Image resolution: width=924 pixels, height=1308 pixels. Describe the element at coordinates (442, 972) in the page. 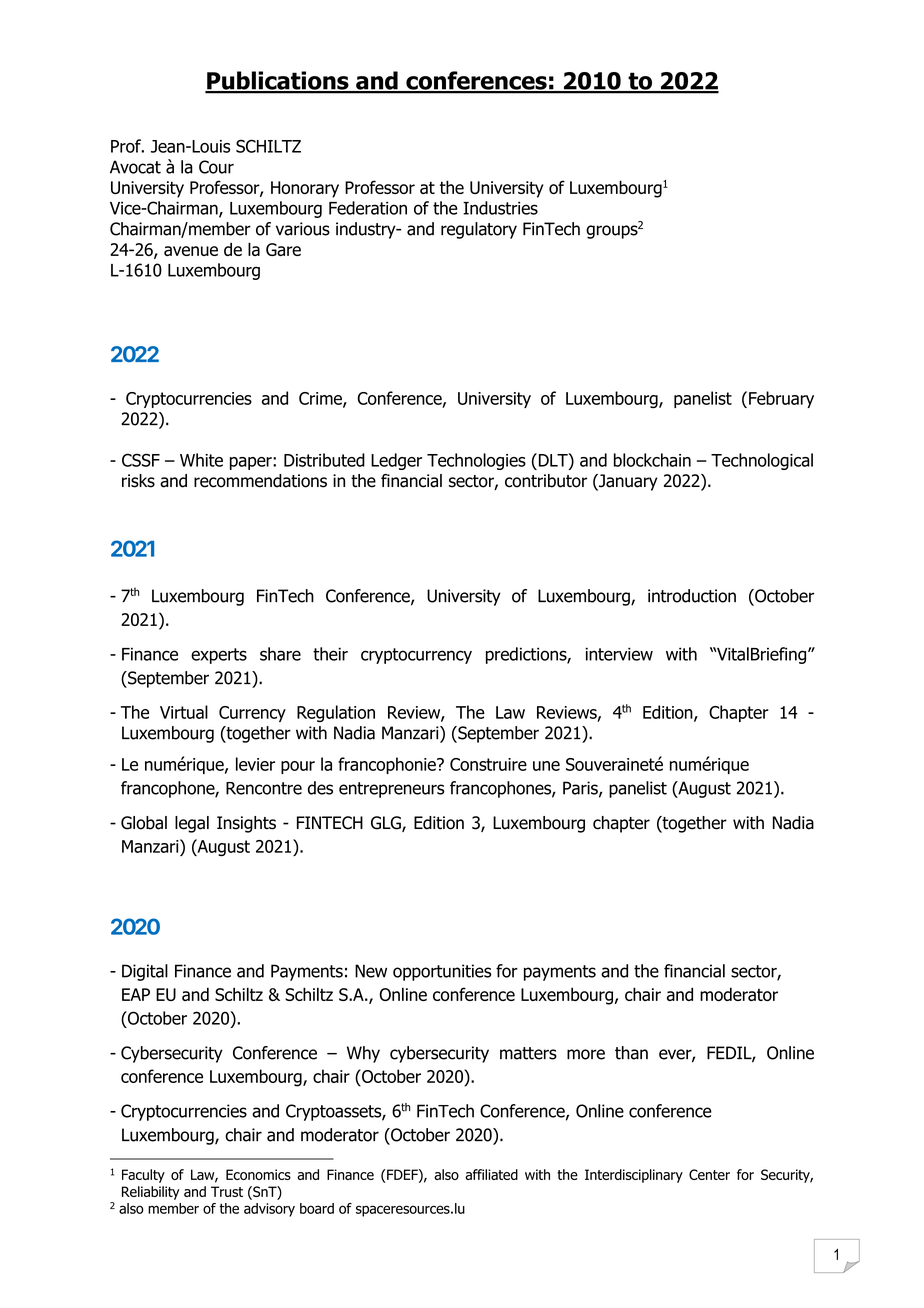

I see `opportunities` at that location.
